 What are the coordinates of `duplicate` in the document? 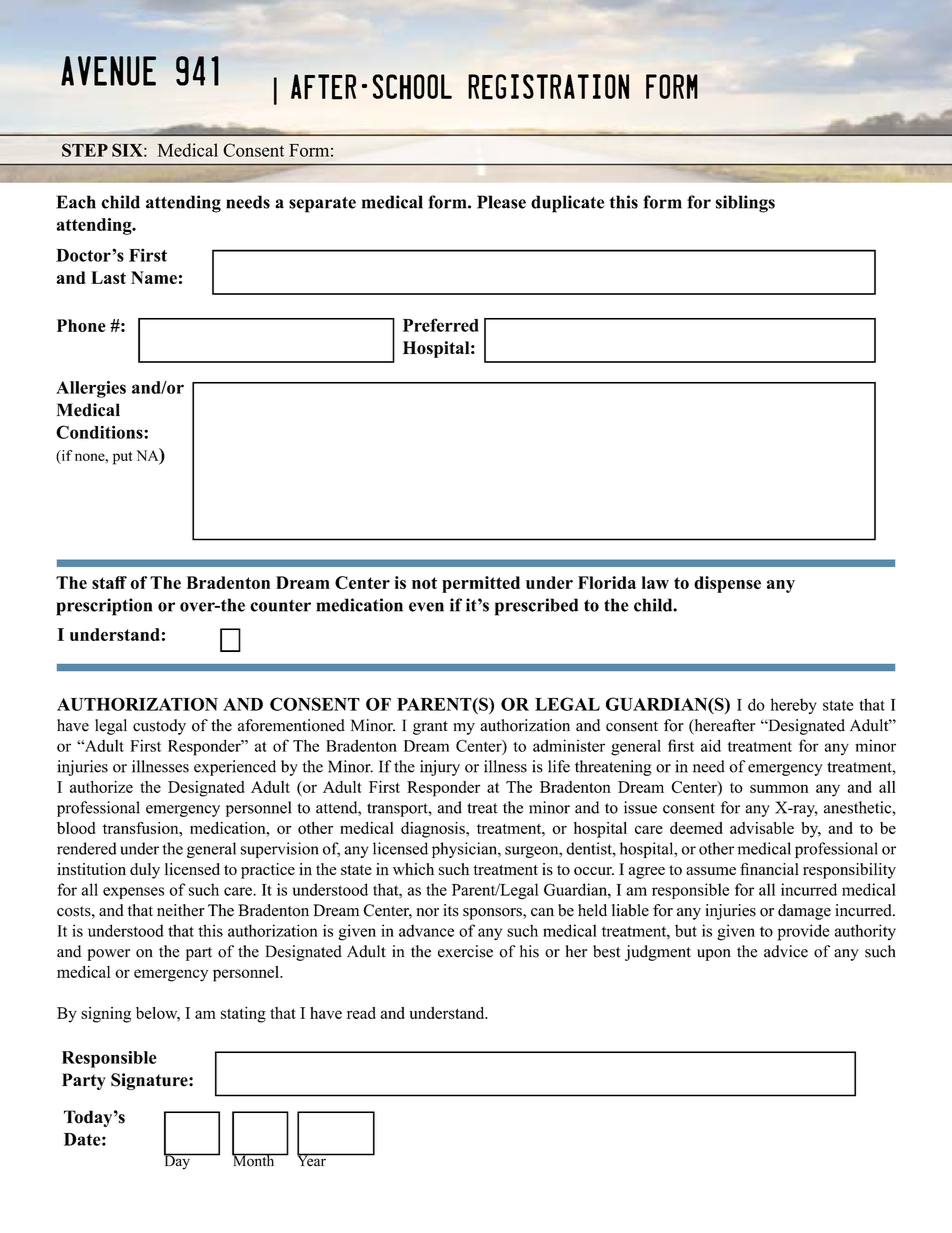 It's located at (567, 204).
